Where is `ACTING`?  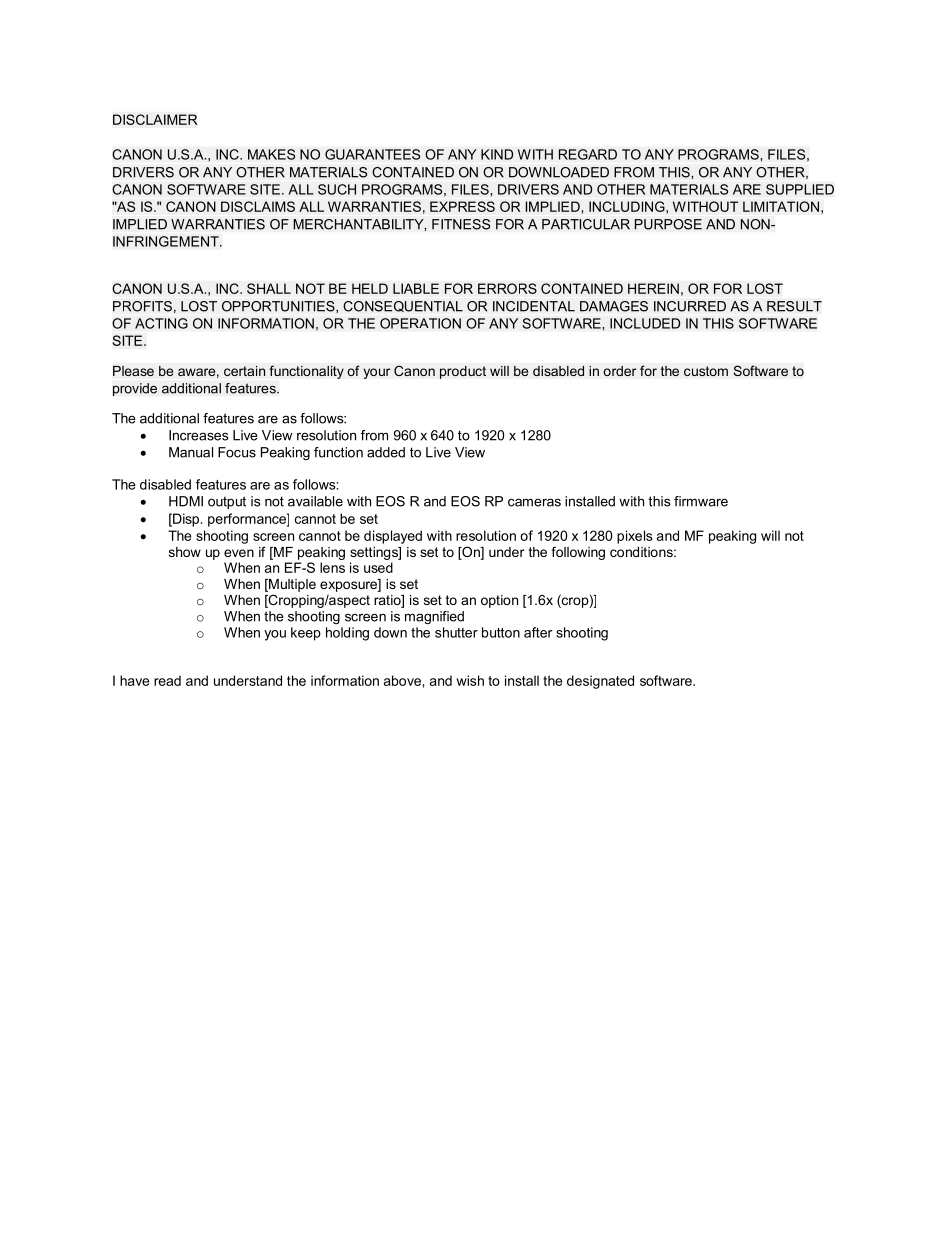 ACTING is located at coordinates (161, 323).
